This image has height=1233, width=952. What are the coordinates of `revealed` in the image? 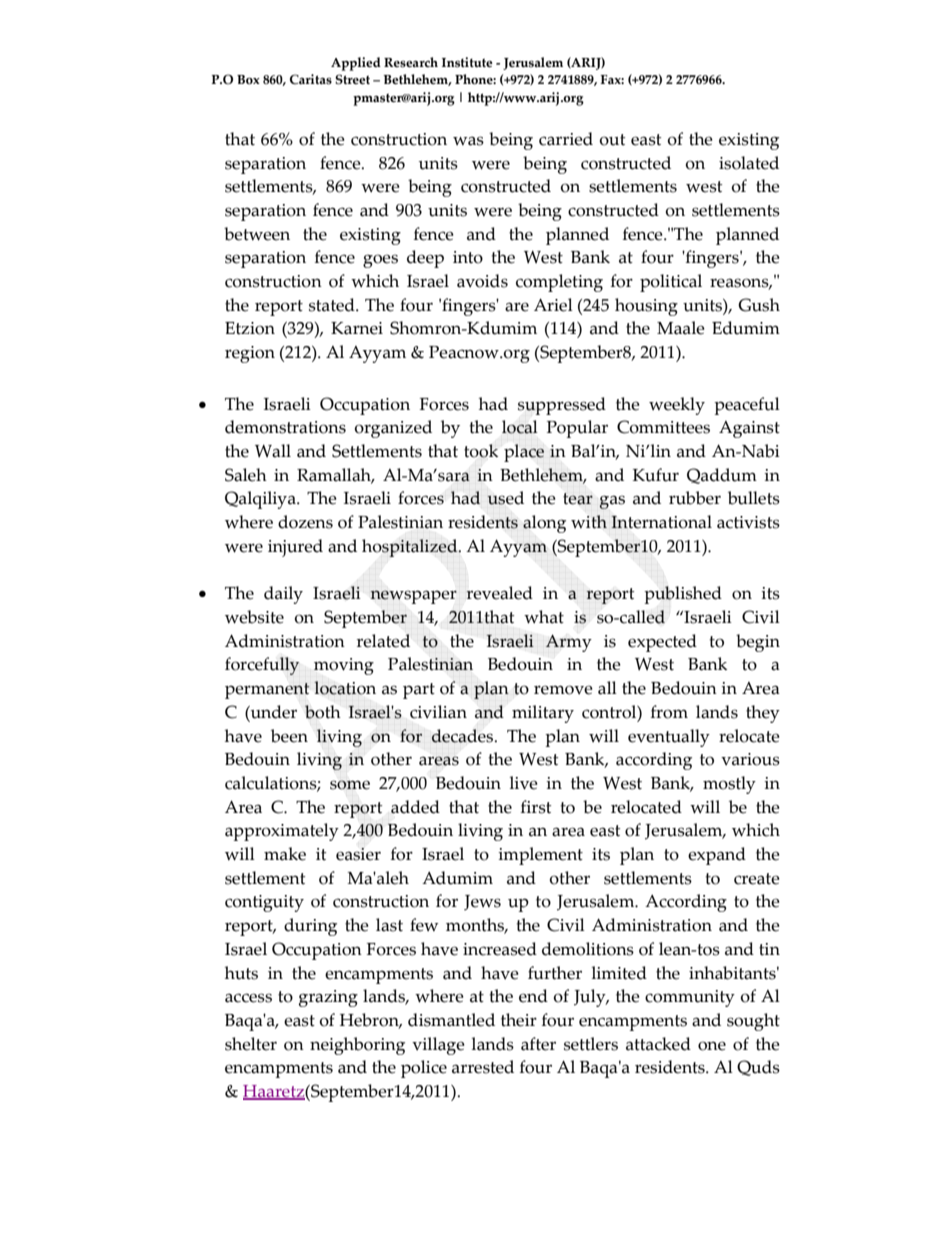 It's located at (499, 593).
